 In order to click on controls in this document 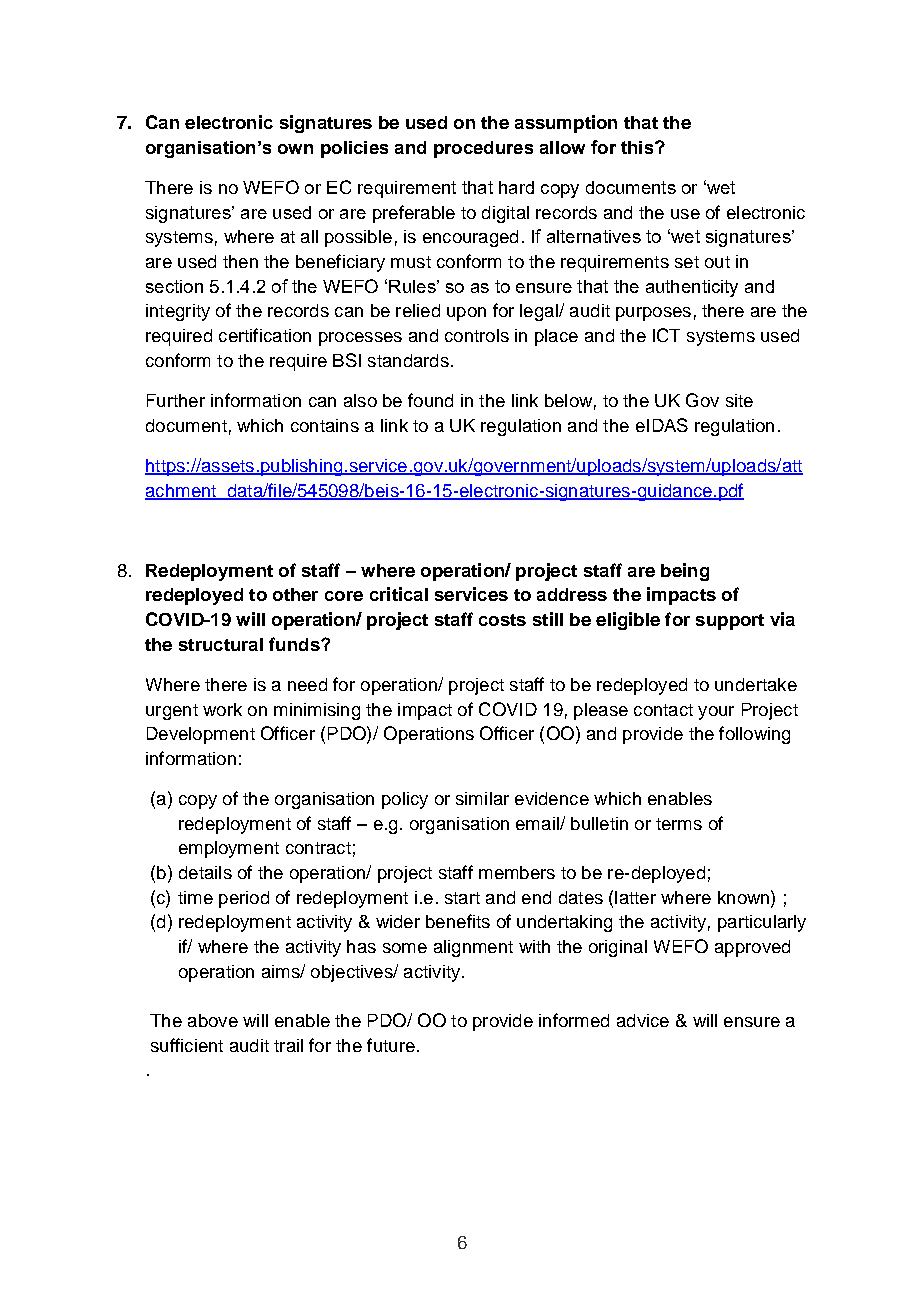, I will do `click(477, 335)`.
